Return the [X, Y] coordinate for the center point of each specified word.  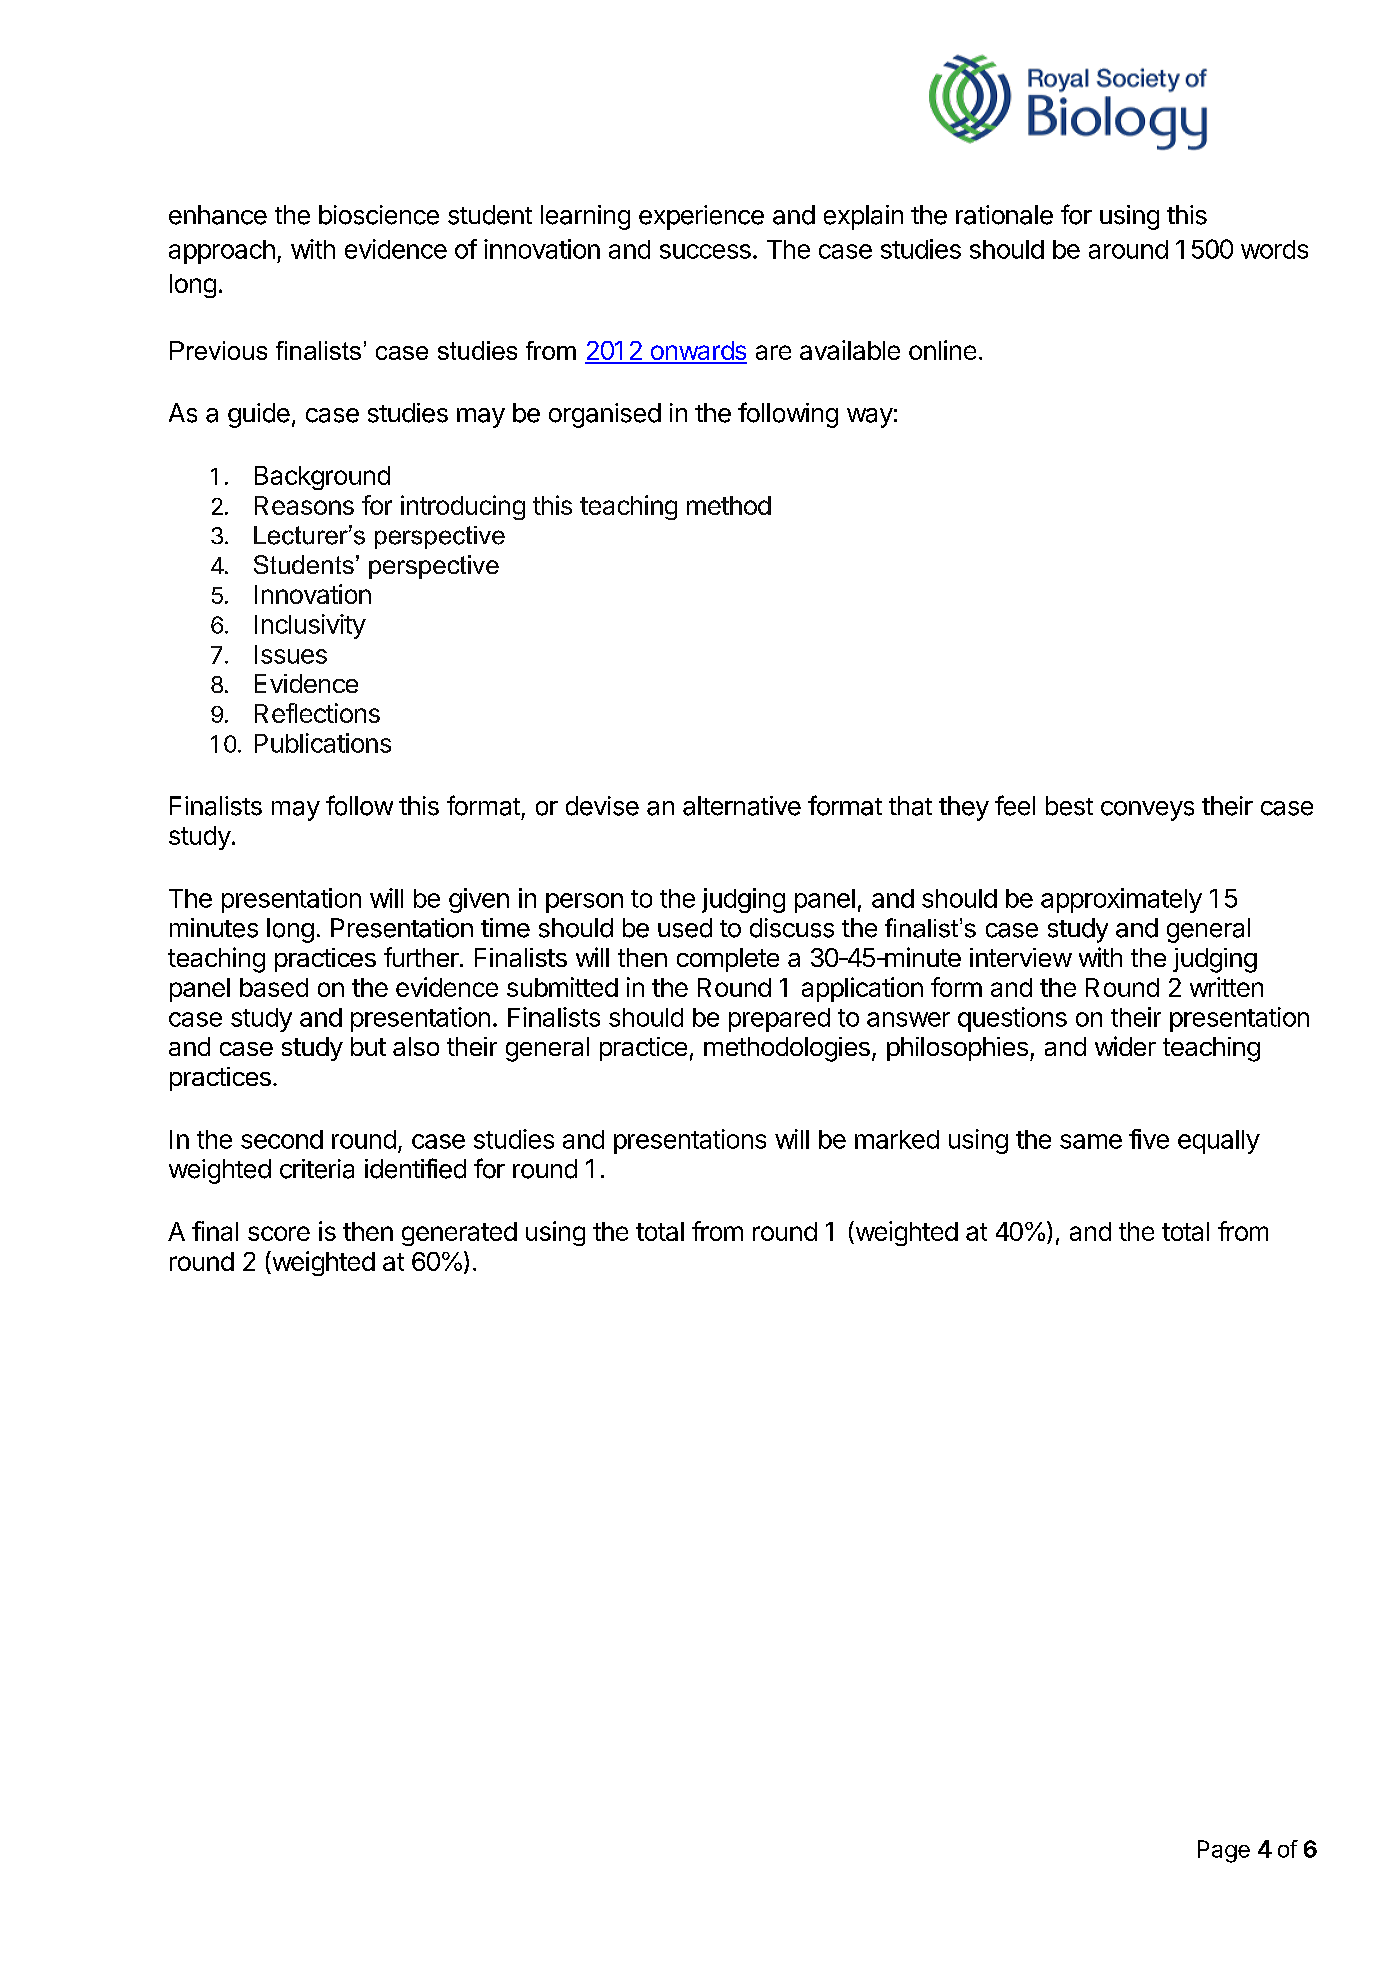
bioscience [379, 215]
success [705, 251]
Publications [323, 743]
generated [459, 1234]
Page [1224, 1851]
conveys [1147, 811]
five [1149, 1139]
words [1274, 249]
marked [897, 1139]
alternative [742, 806]
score [279, 1233]
